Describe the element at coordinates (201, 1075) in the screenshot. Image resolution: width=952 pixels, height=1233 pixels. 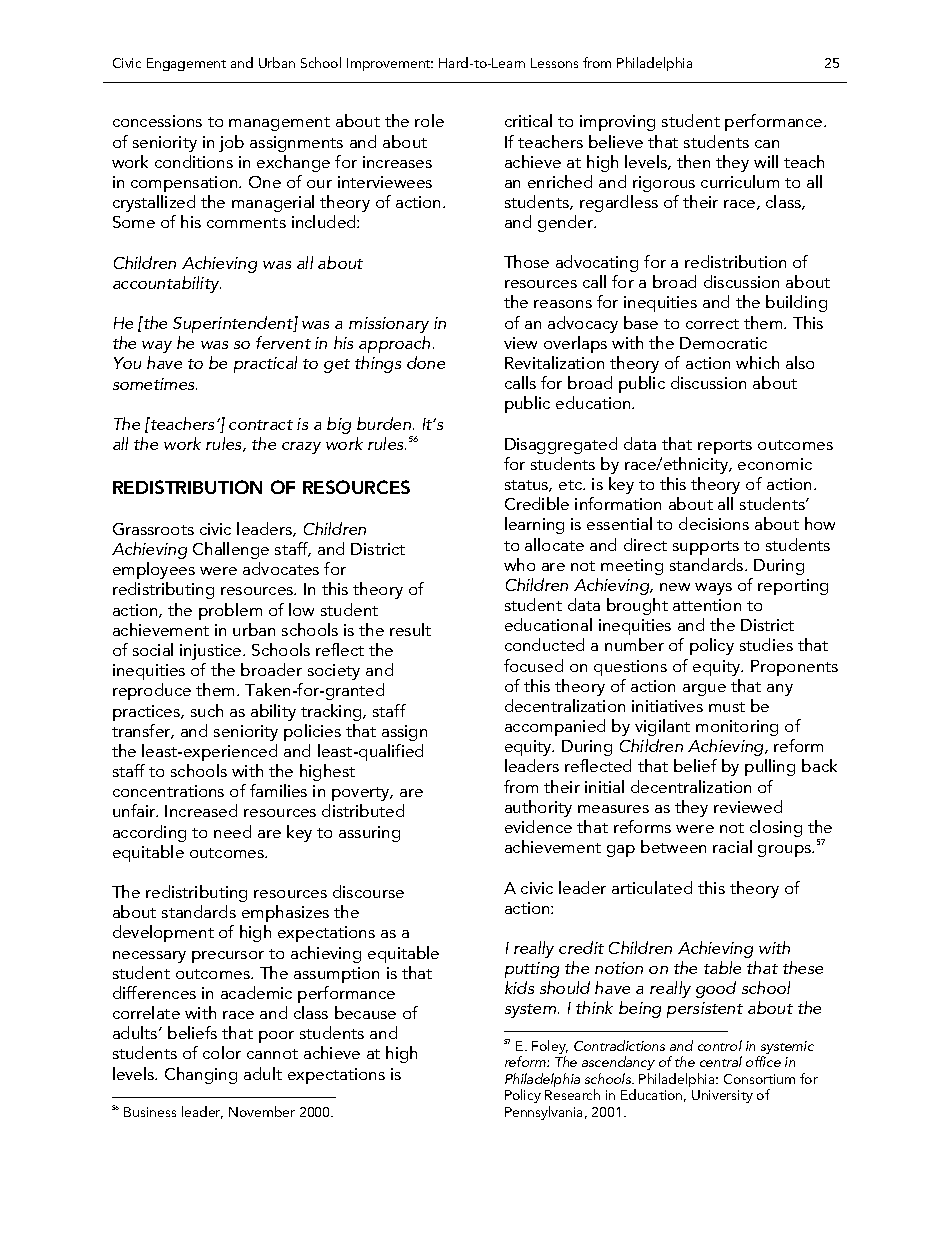
I see `Changing` at that location.
